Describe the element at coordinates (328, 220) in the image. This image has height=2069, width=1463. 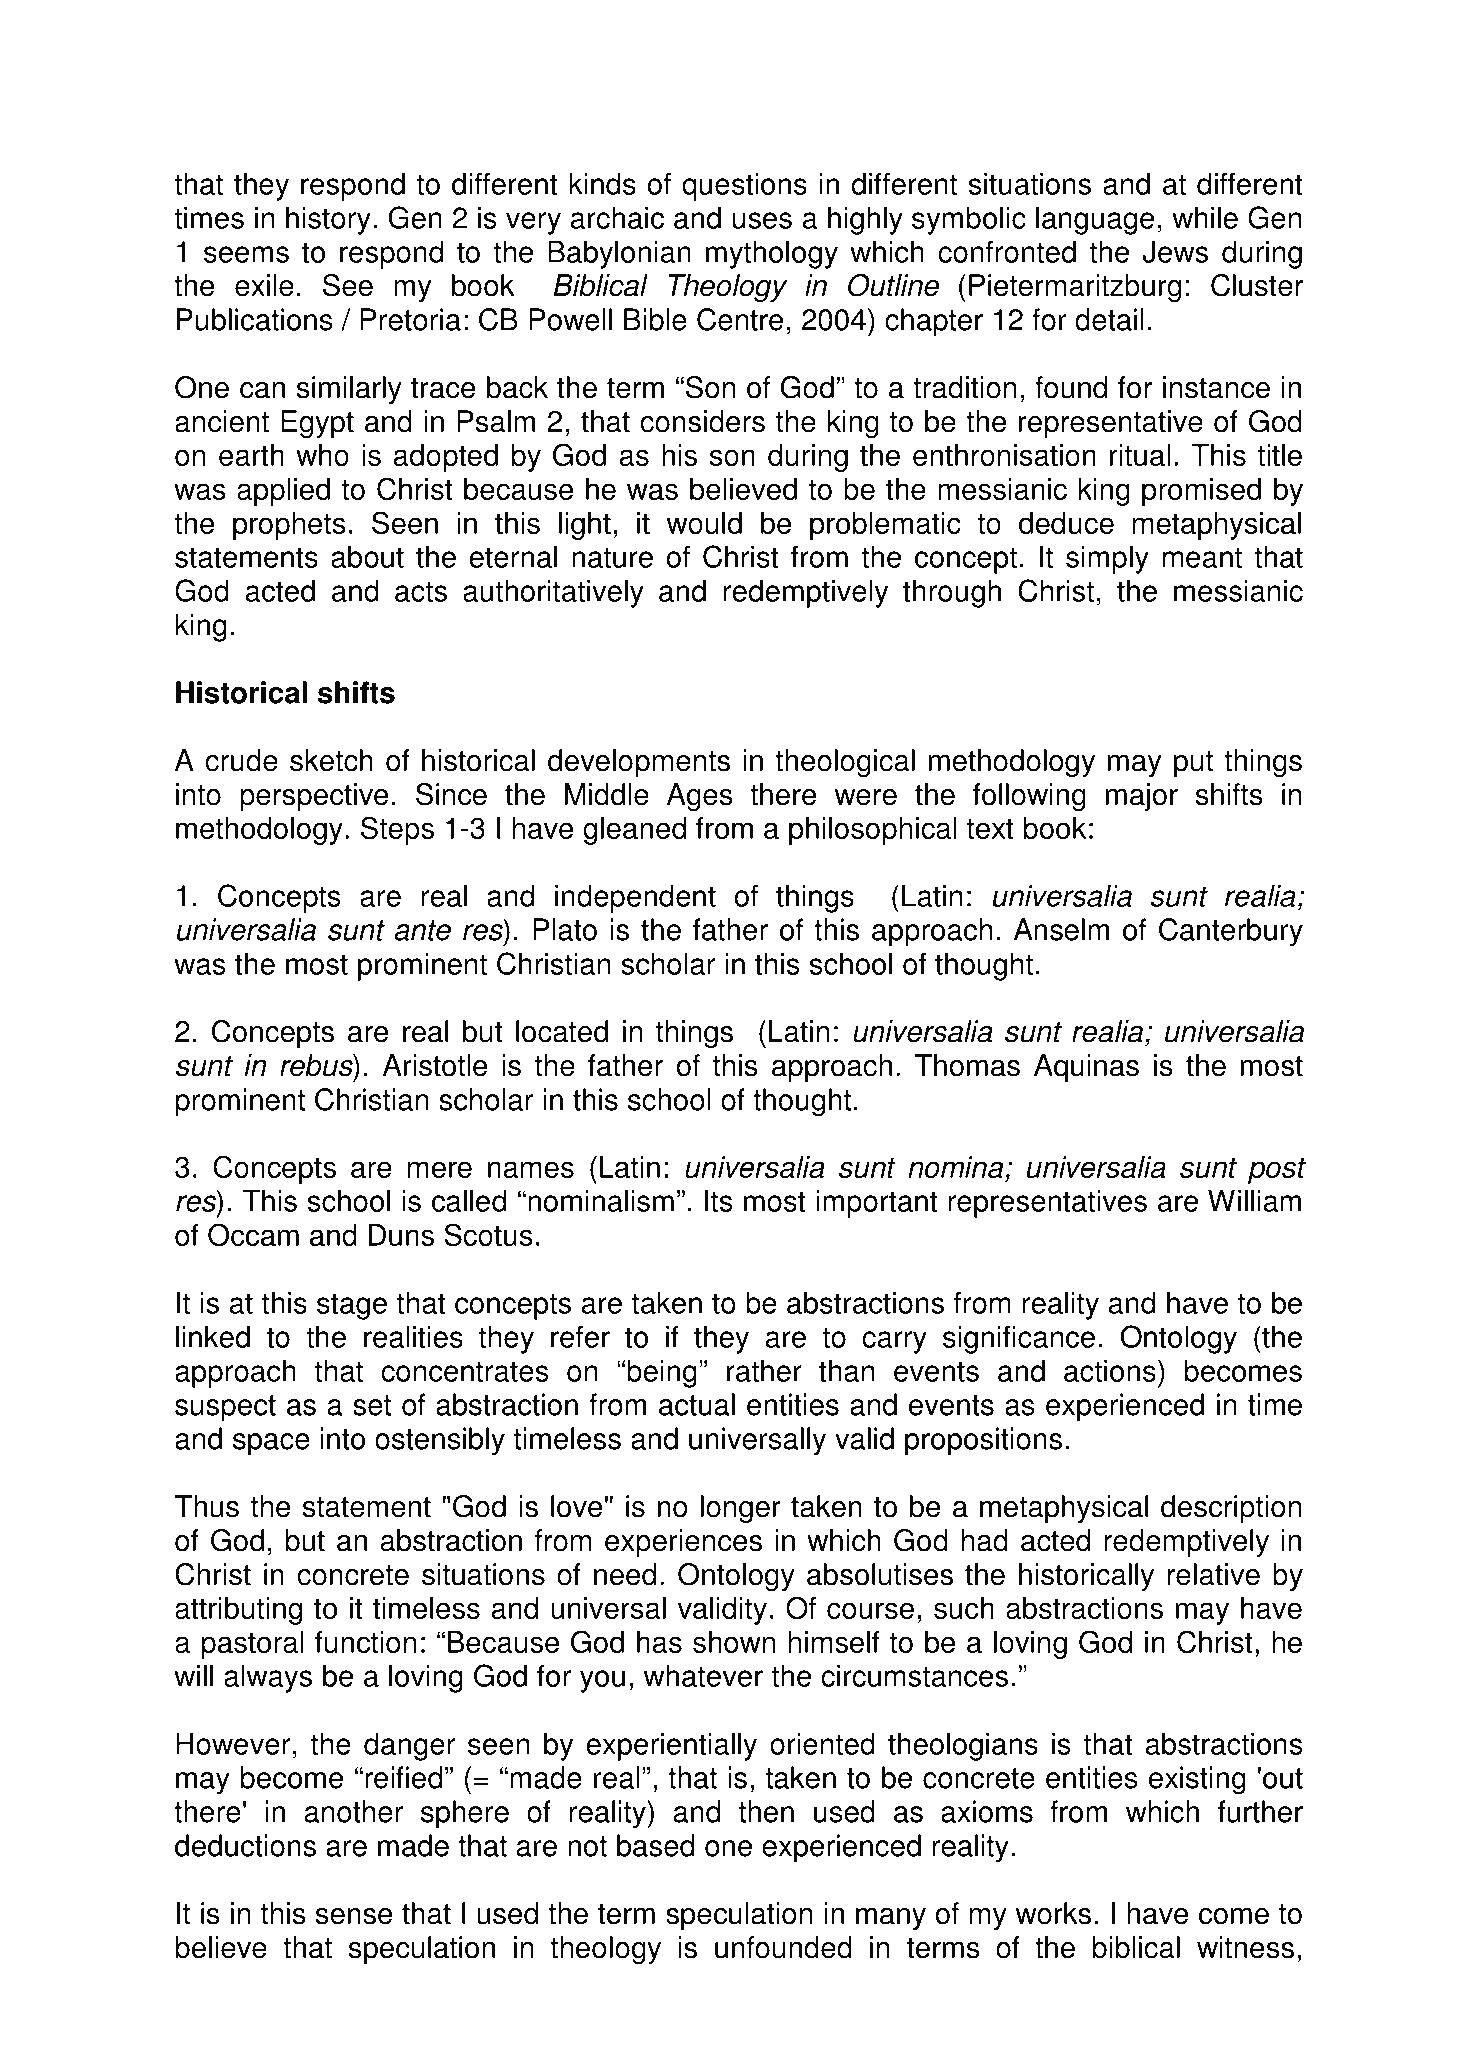
I see `history` at that location.
